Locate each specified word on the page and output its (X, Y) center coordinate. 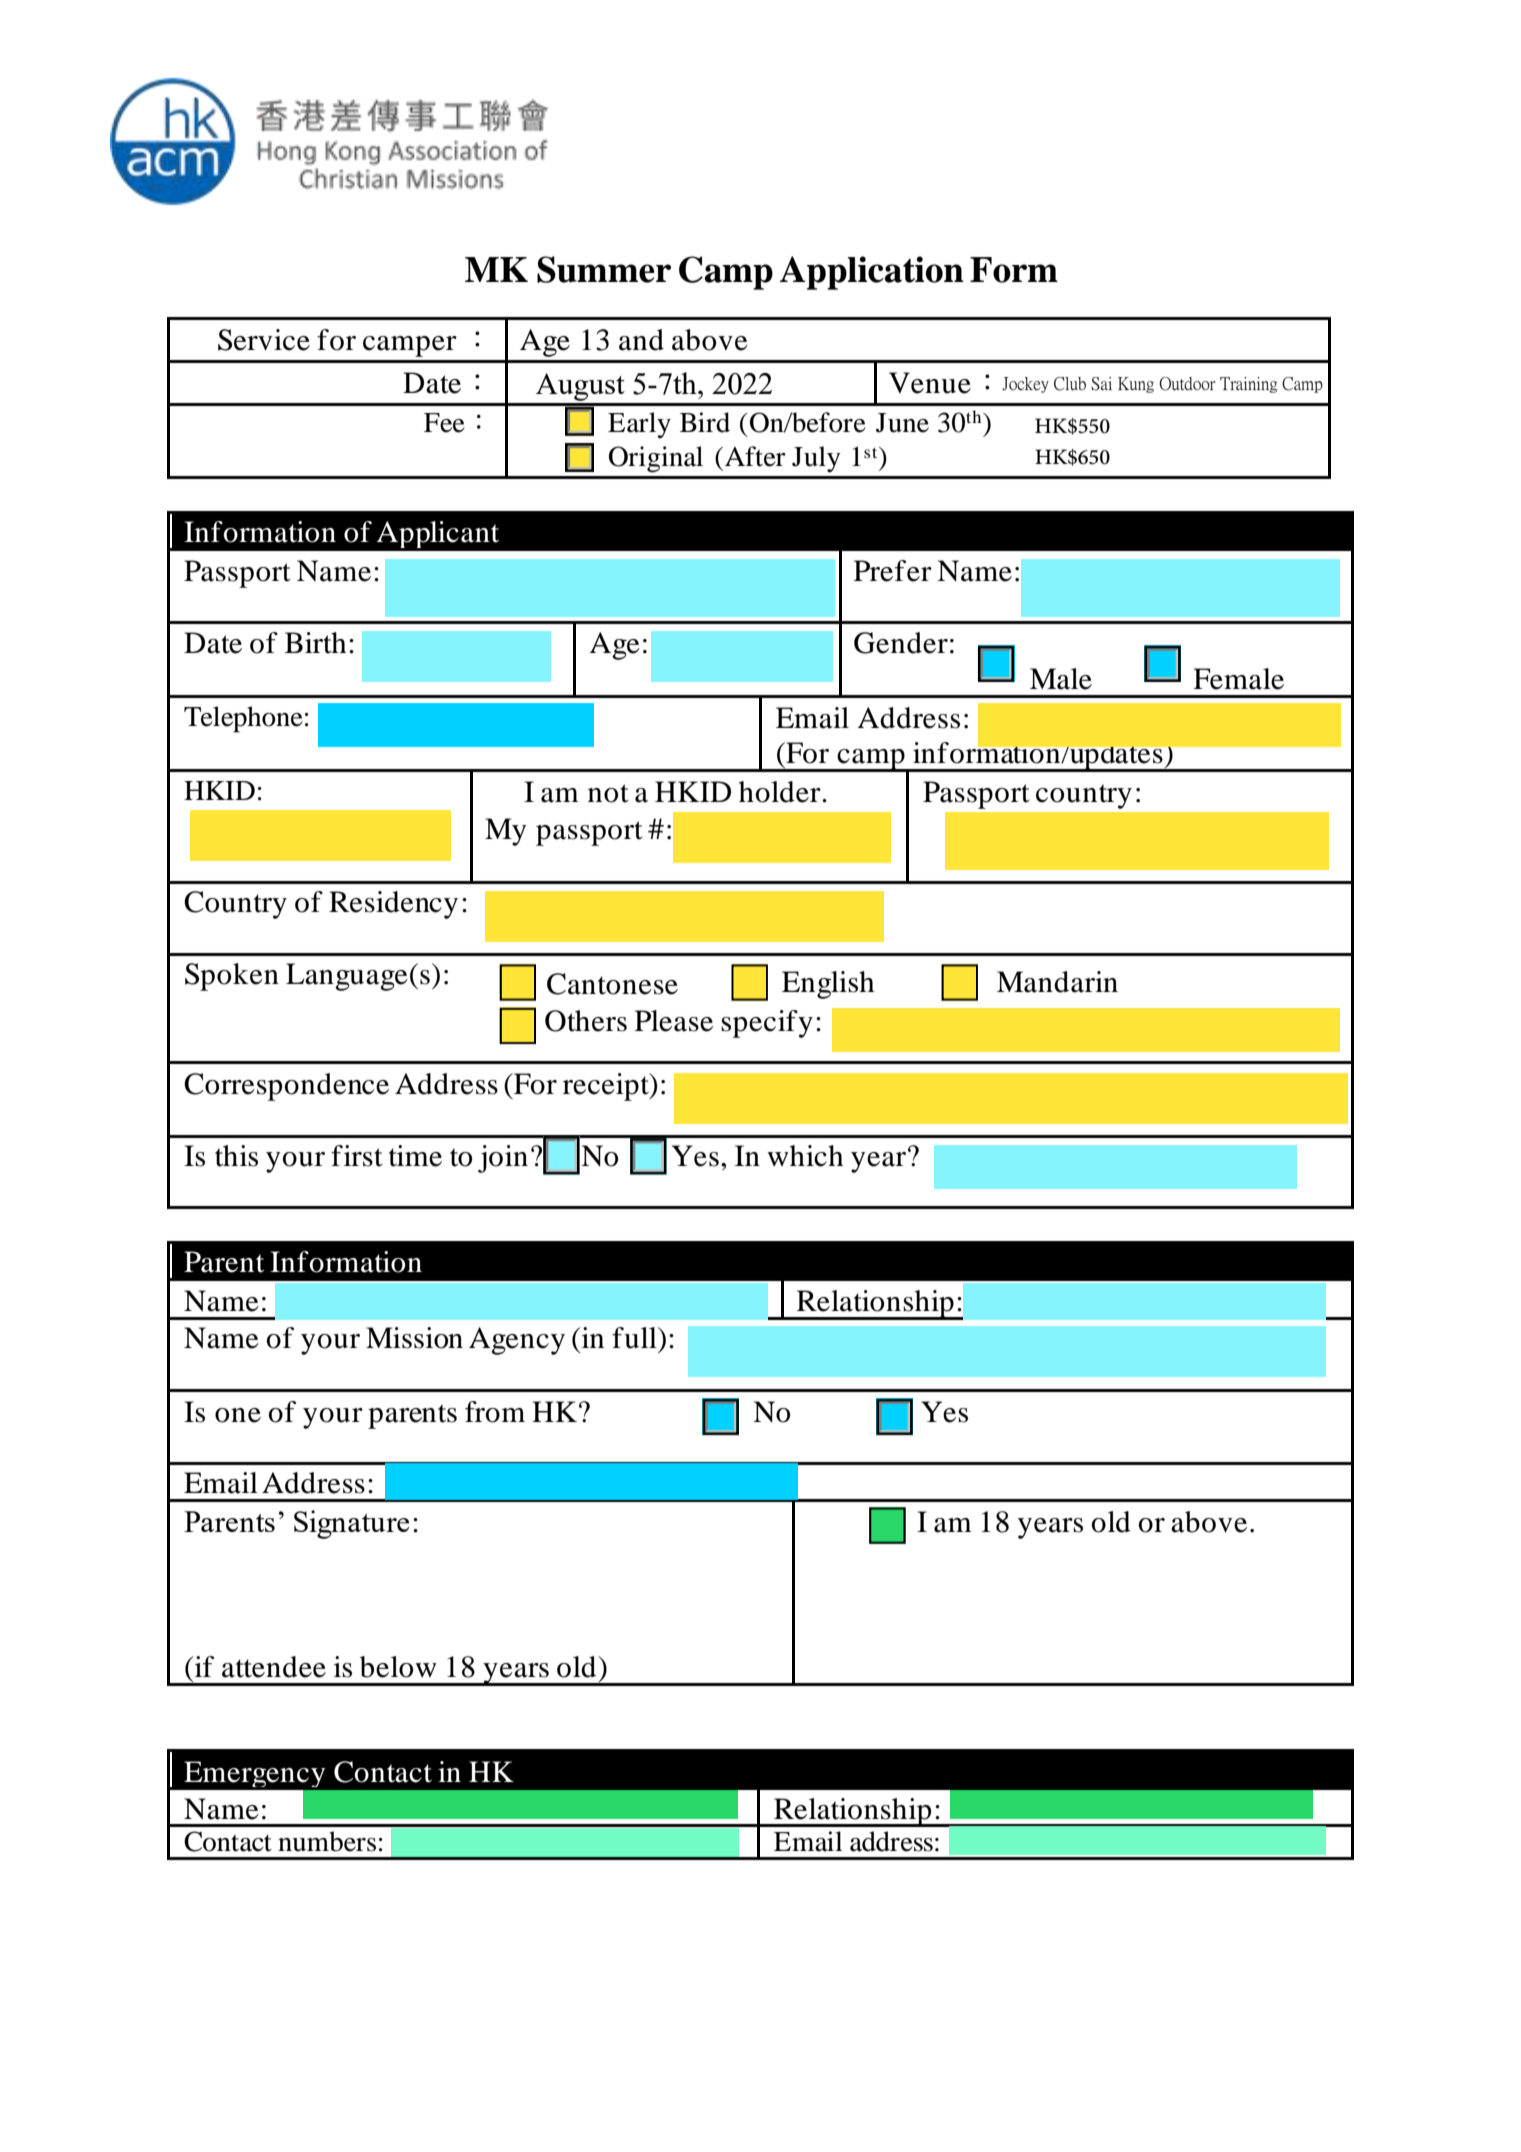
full (635, 1338)
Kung (1136, 385)
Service (264, 340)
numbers (327, 1841)
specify (767, 1024)
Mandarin (1057, 982)
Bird (705, 422)
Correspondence (286, 1087)
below (398, 1667)
